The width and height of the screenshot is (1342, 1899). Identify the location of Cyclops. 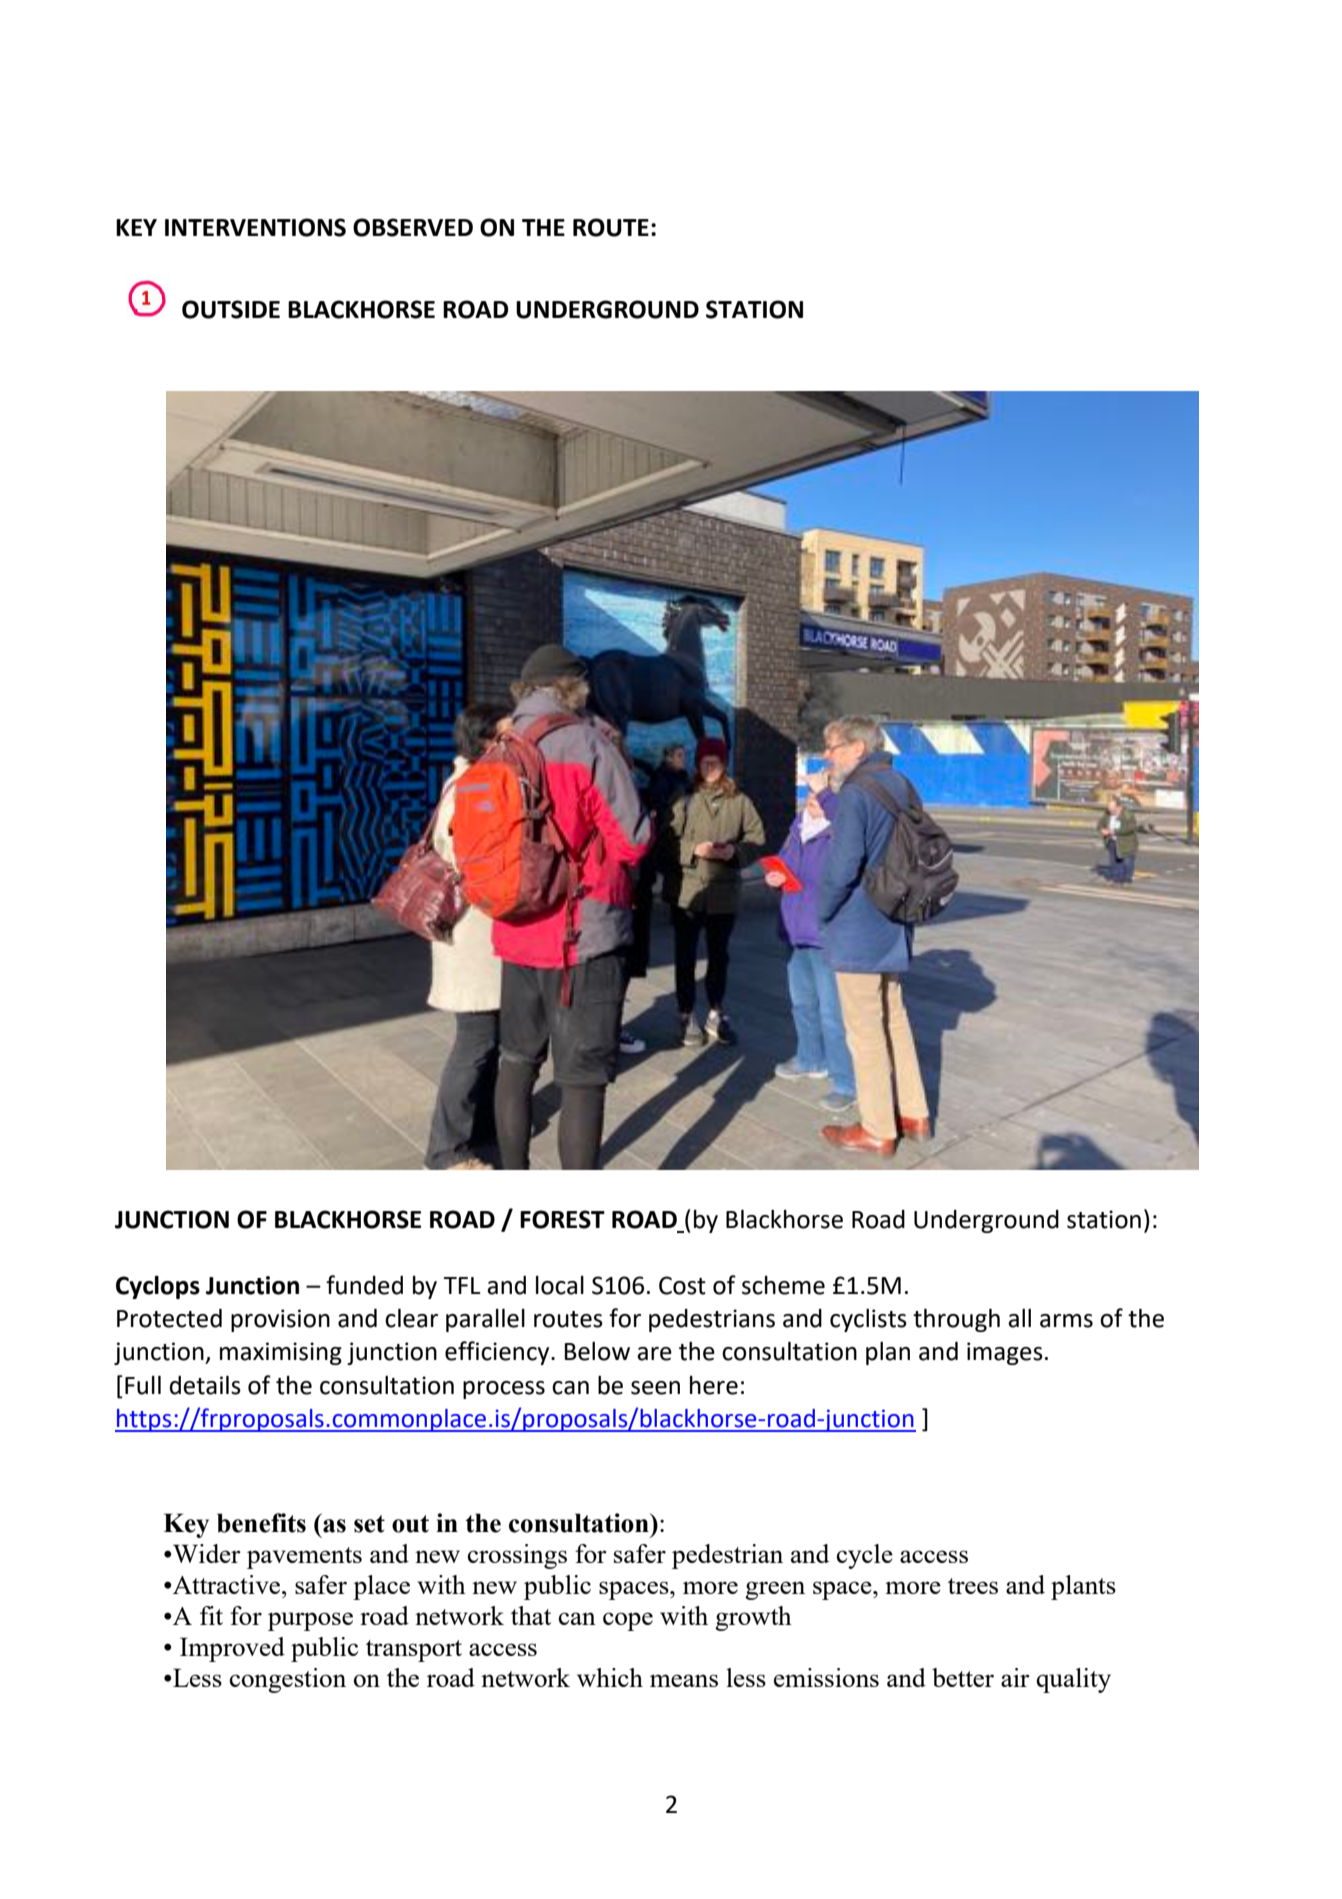
(158, 1287).
